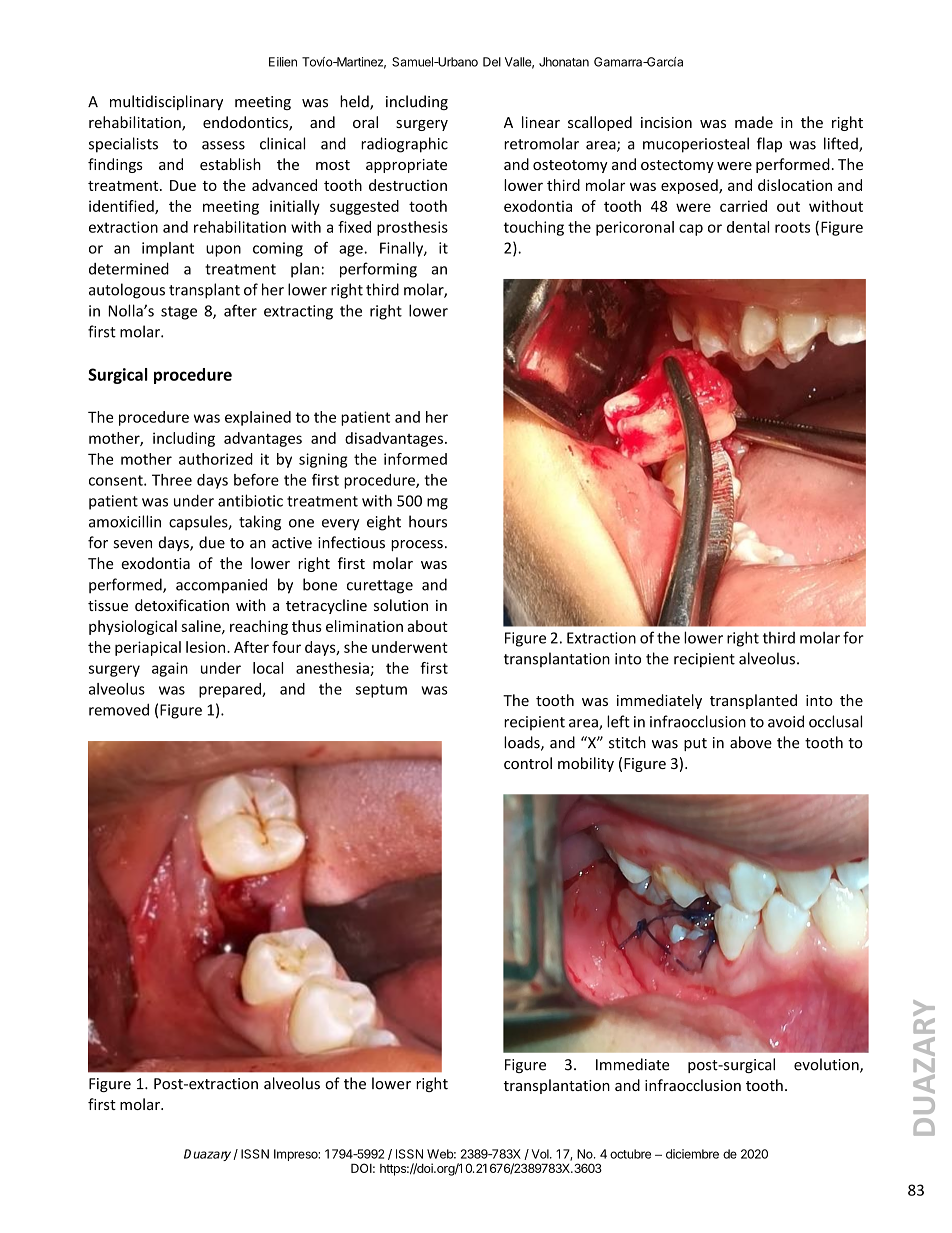 The width and height of the screenshot is (952, 1233). I want to click on Del, so click(492, 62).
